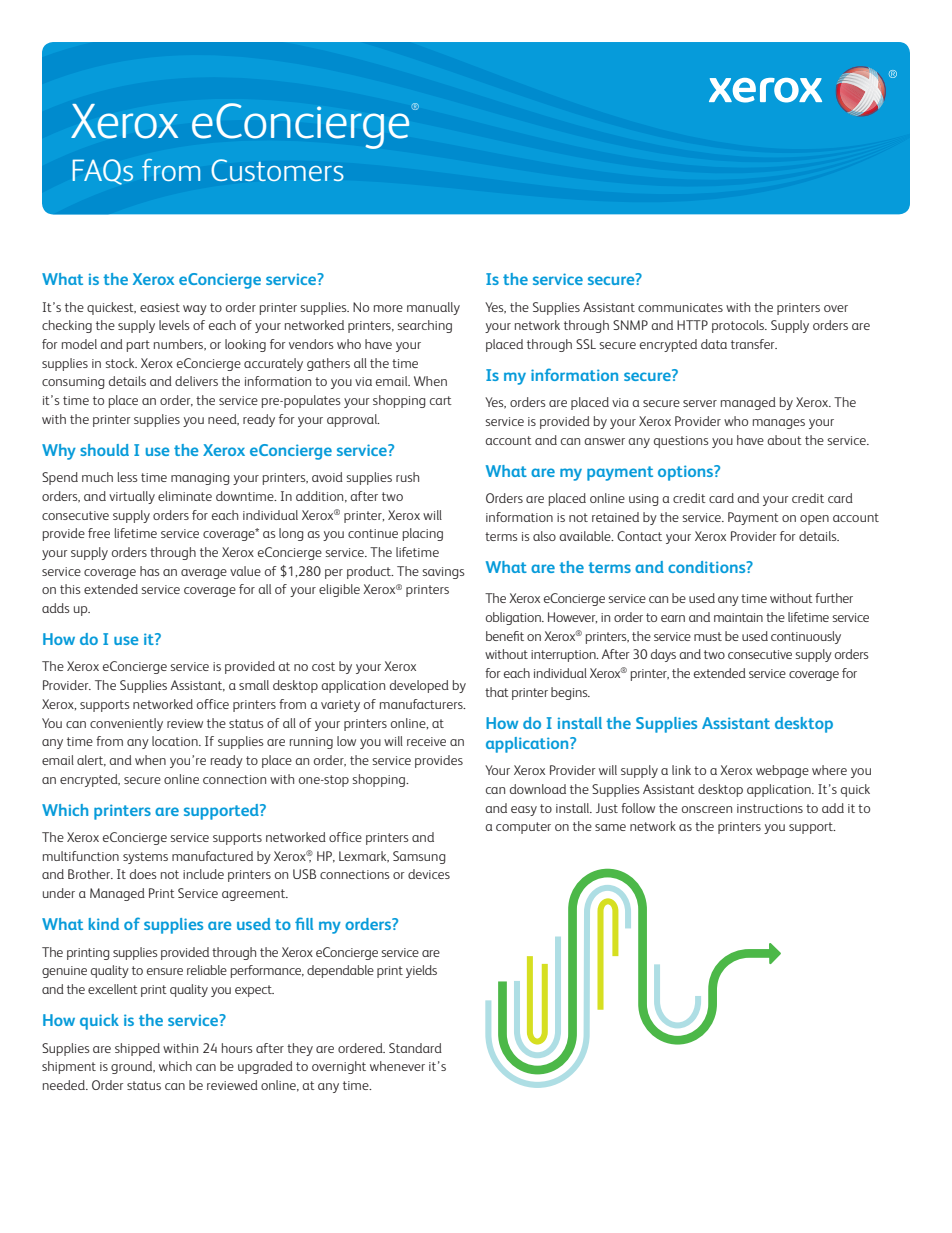  What do you see at coordinates (505, 636) in the screenshot?
I see `benefit` at bounding box center [505, 636].
